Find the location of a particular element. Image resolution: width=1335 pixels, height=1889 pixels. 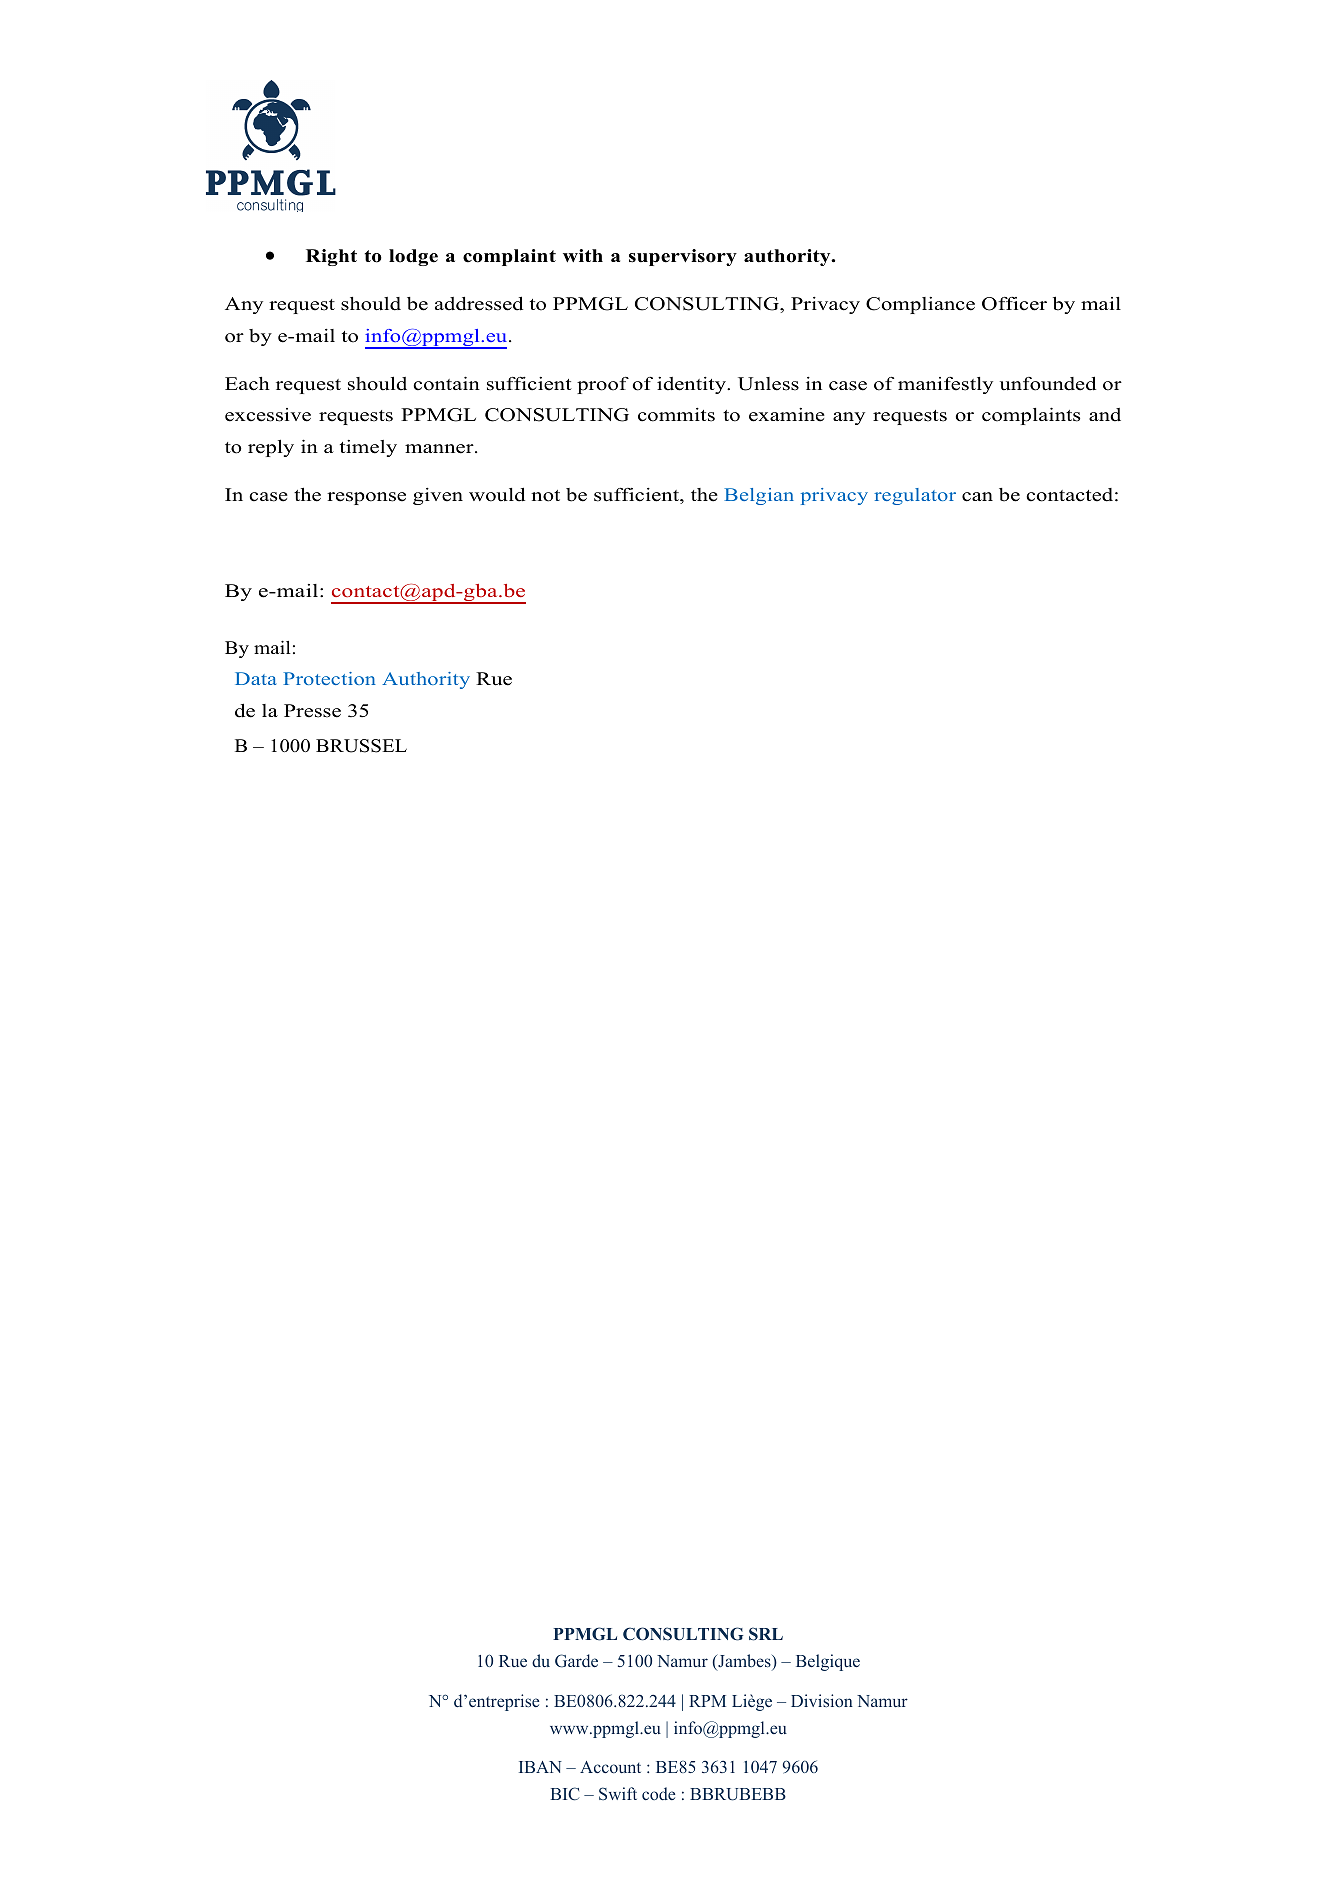

RPM is located at coordinates (707, 1701).
